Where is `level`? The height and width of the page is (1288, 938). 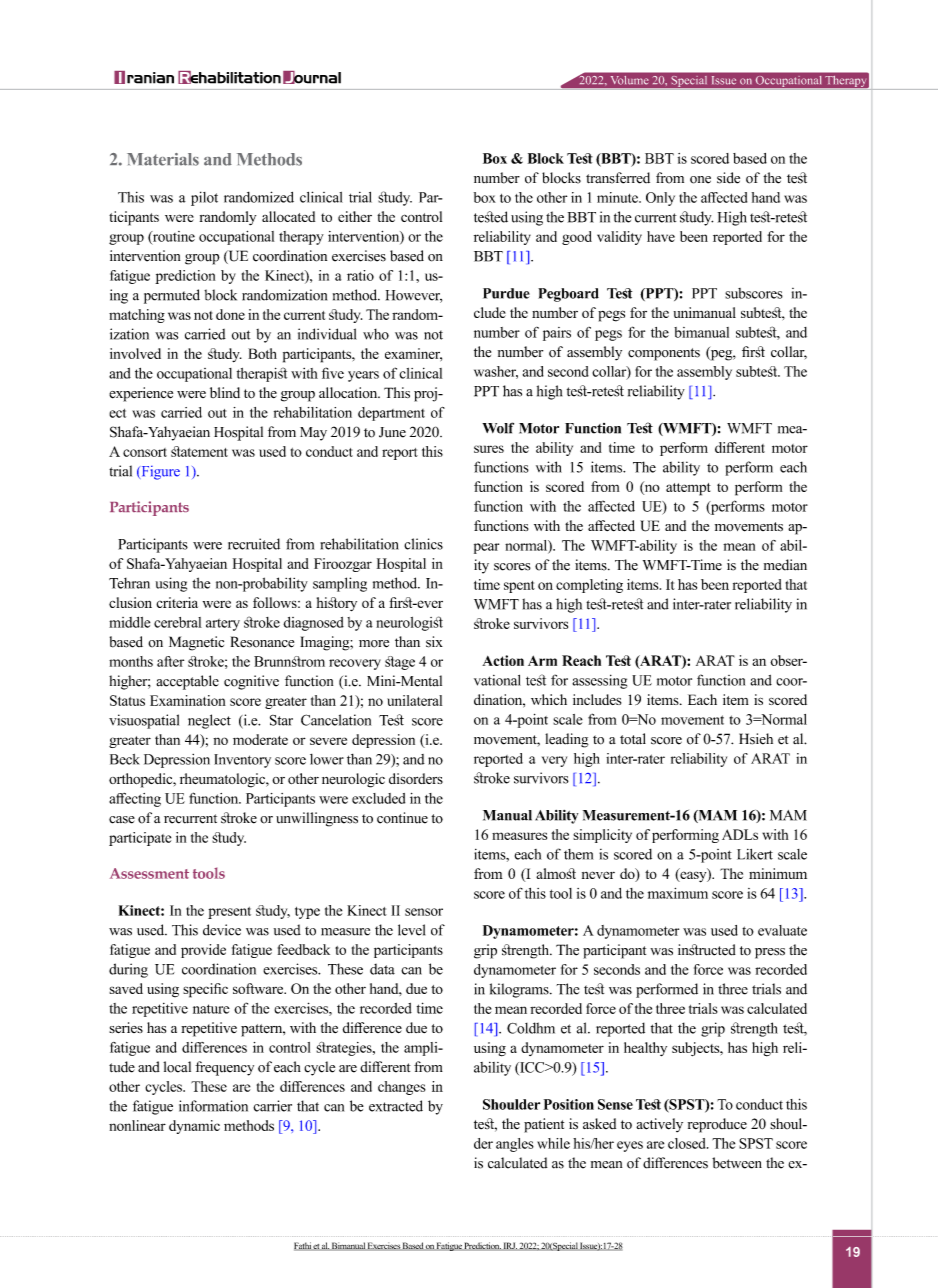 level is located at coordinates (411, 930).
